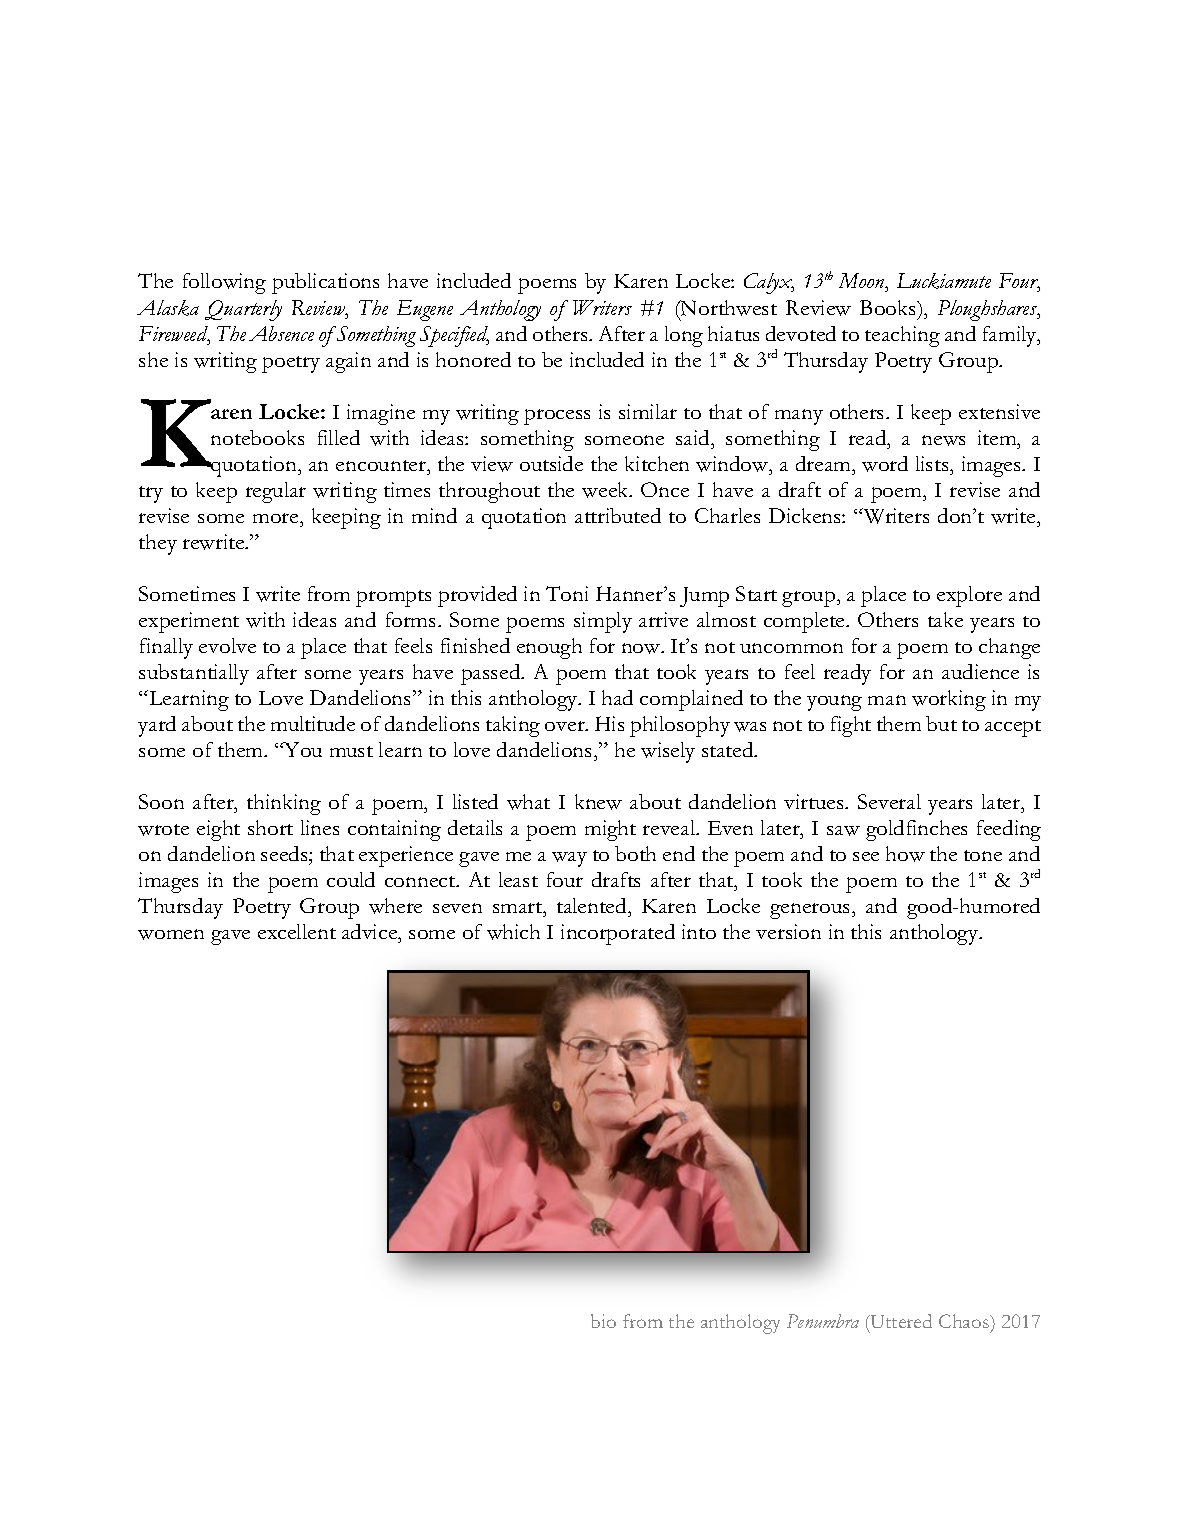  Describe the element at coordinates (603, 1321) in the document. I see `bio` at that location.
